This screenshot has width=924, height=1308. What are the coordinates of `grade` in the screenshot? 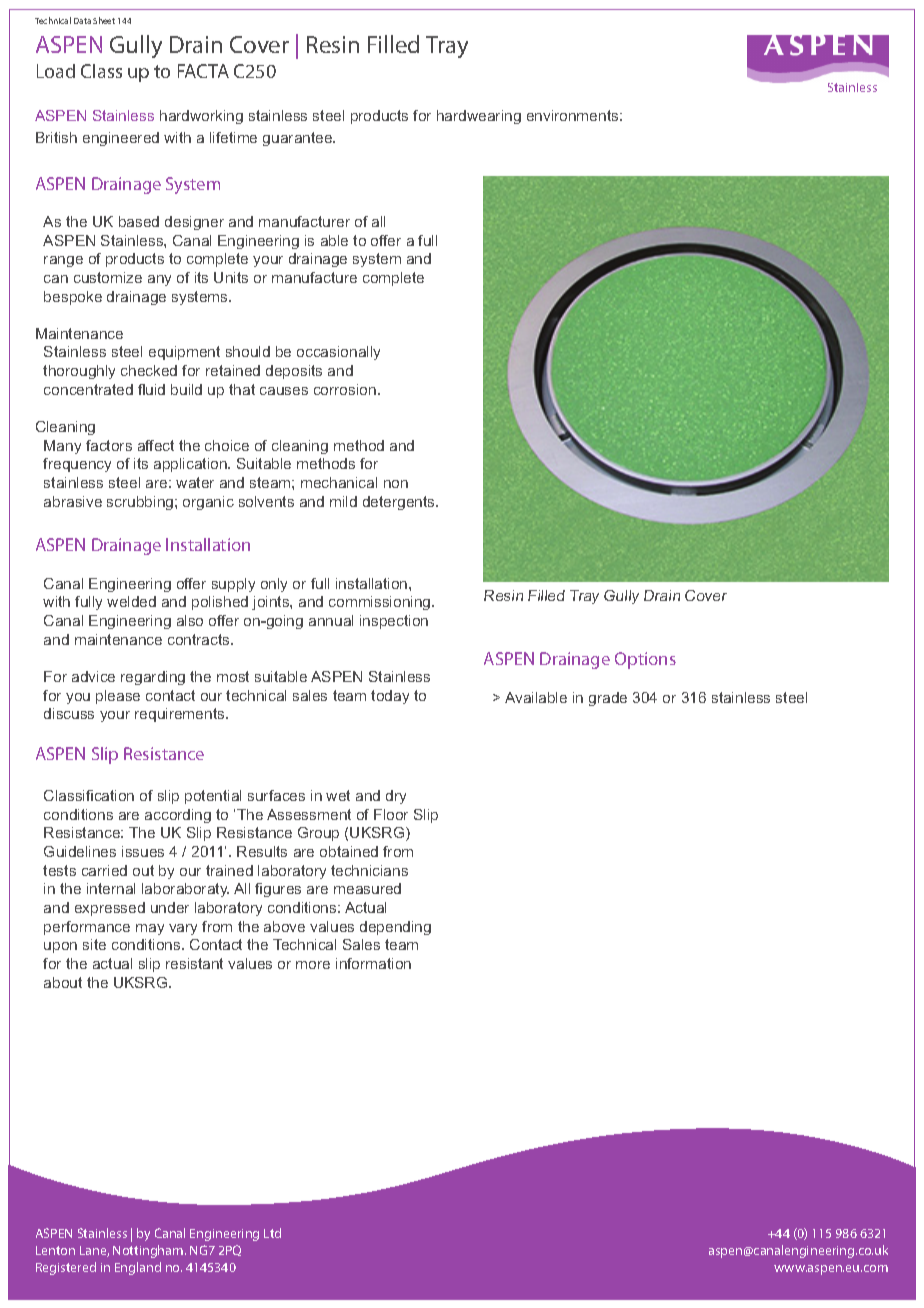 It's located at (608, 699).
